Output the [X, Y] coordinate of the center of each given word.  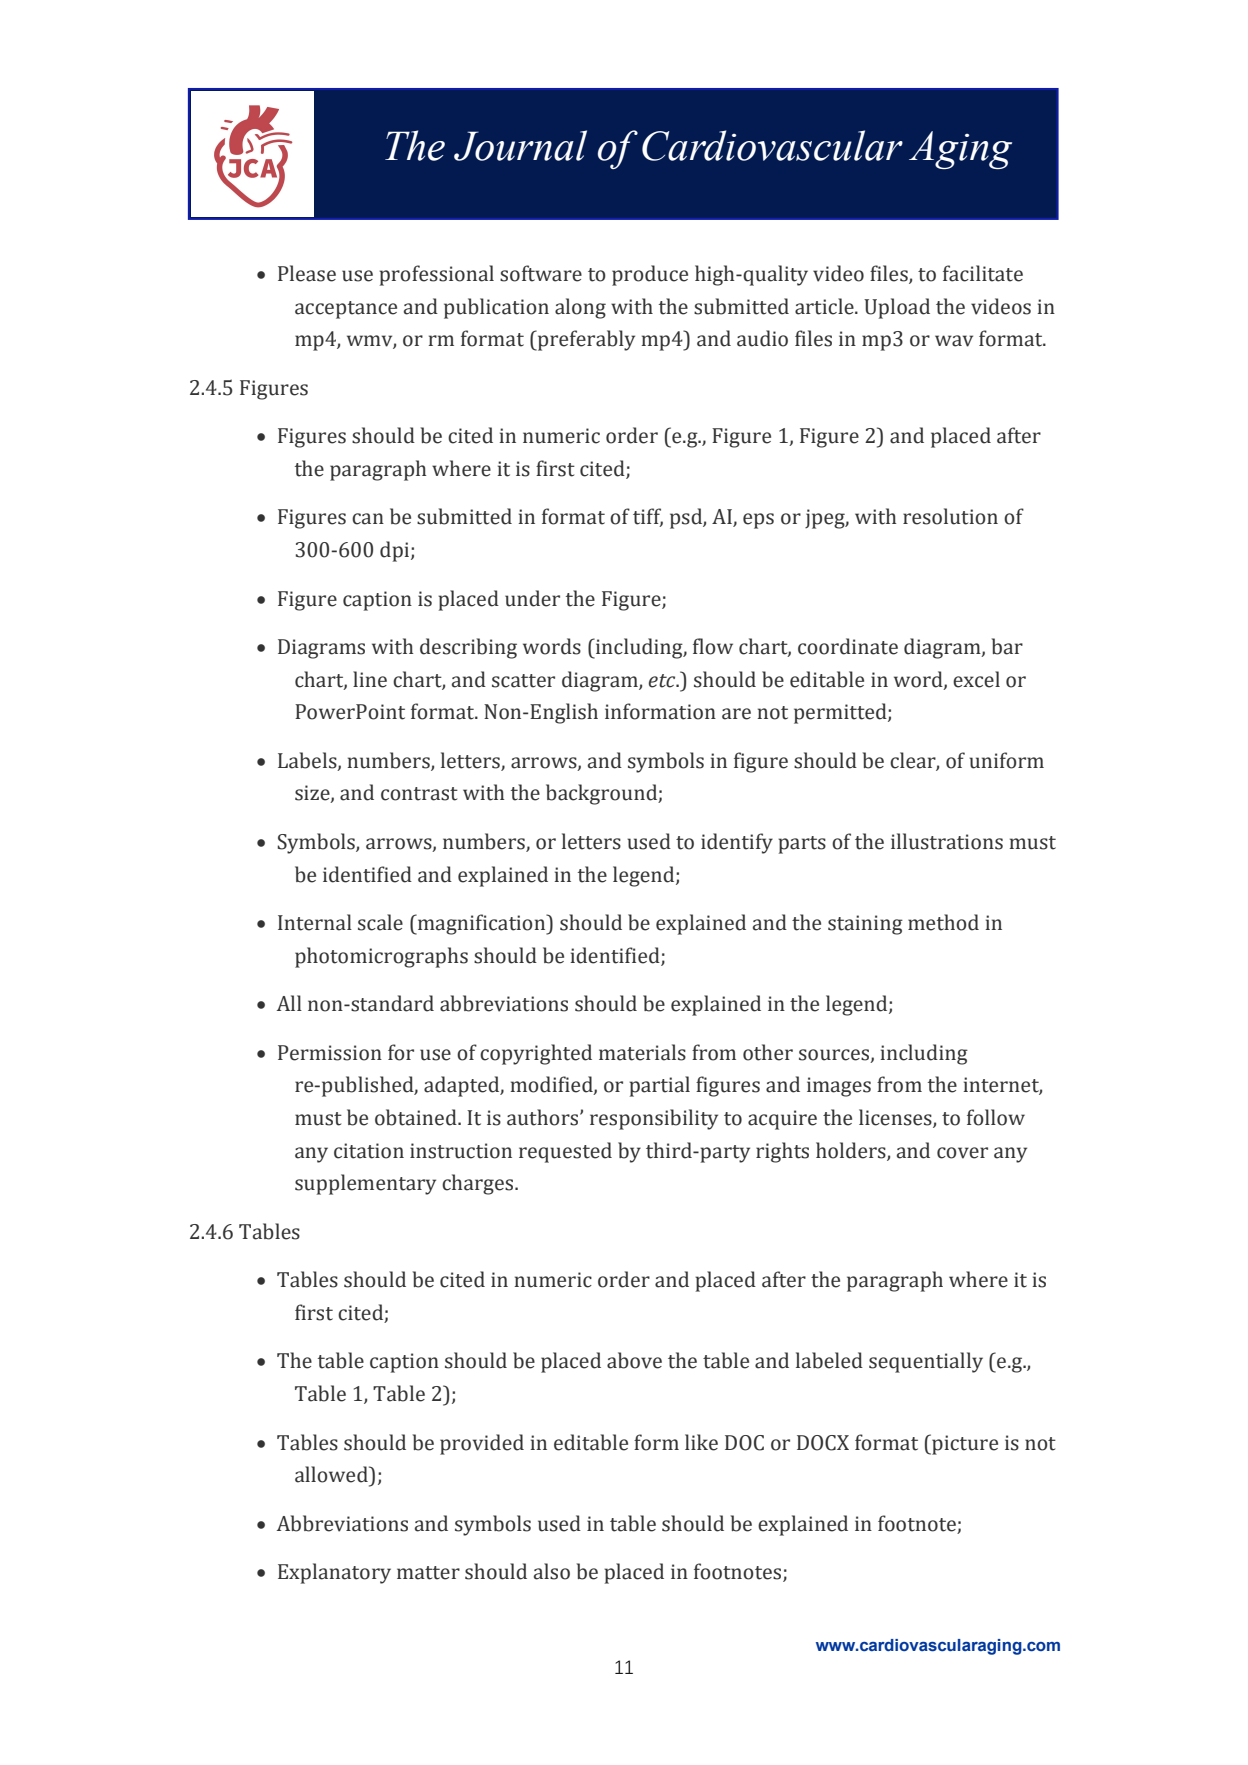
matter [428, 1573]
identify [737, 843]
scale [380, 922]
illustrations [947, 841]
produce [650, 275]
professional [436, 275]
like [701, 1442]
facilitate [983, 273]
